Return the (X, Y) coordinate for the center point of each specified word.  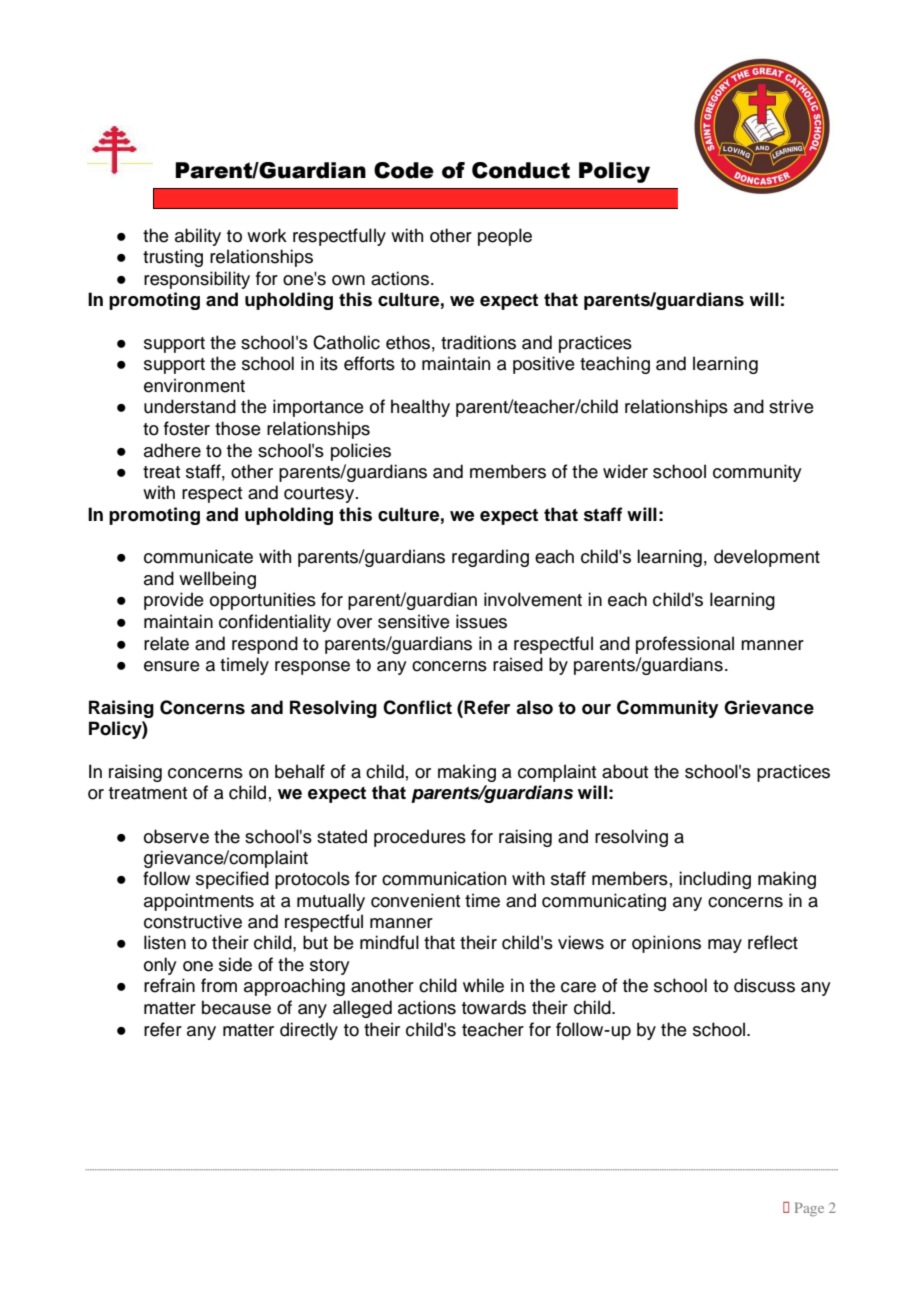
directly (309, 1031)
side (235, 964)
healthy (420, 408)
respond (265, 645)
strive (791, 406)
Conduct (521, 170)
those (238, 428)
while (483, 985)
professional (685, 645)
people (505, 237)
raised (518, 664)
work (267, 235)
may (725, 946)
